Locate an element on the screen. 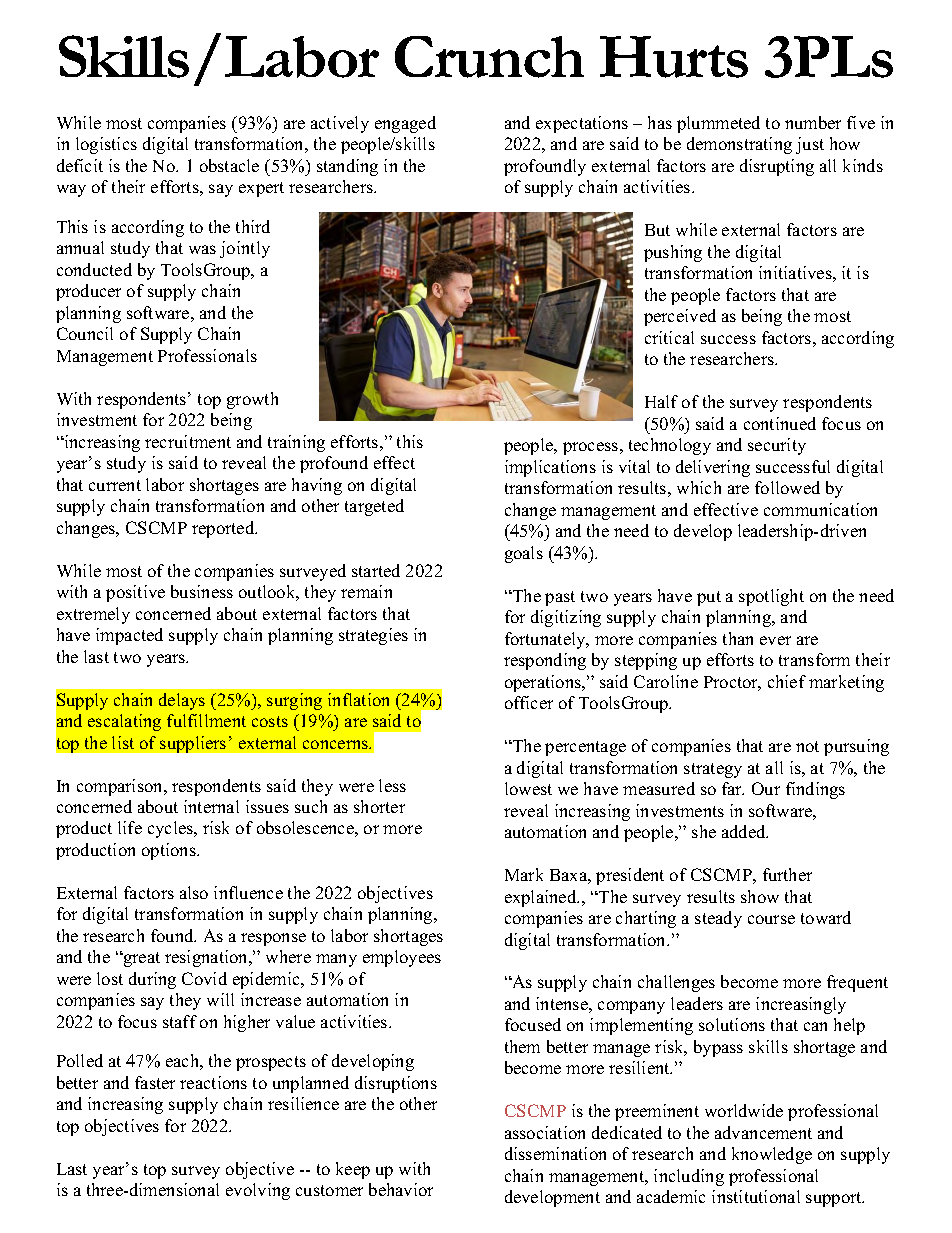 The width and height of the screenshot is (952, 1233). impacted is located at coordinates (129, 636).
